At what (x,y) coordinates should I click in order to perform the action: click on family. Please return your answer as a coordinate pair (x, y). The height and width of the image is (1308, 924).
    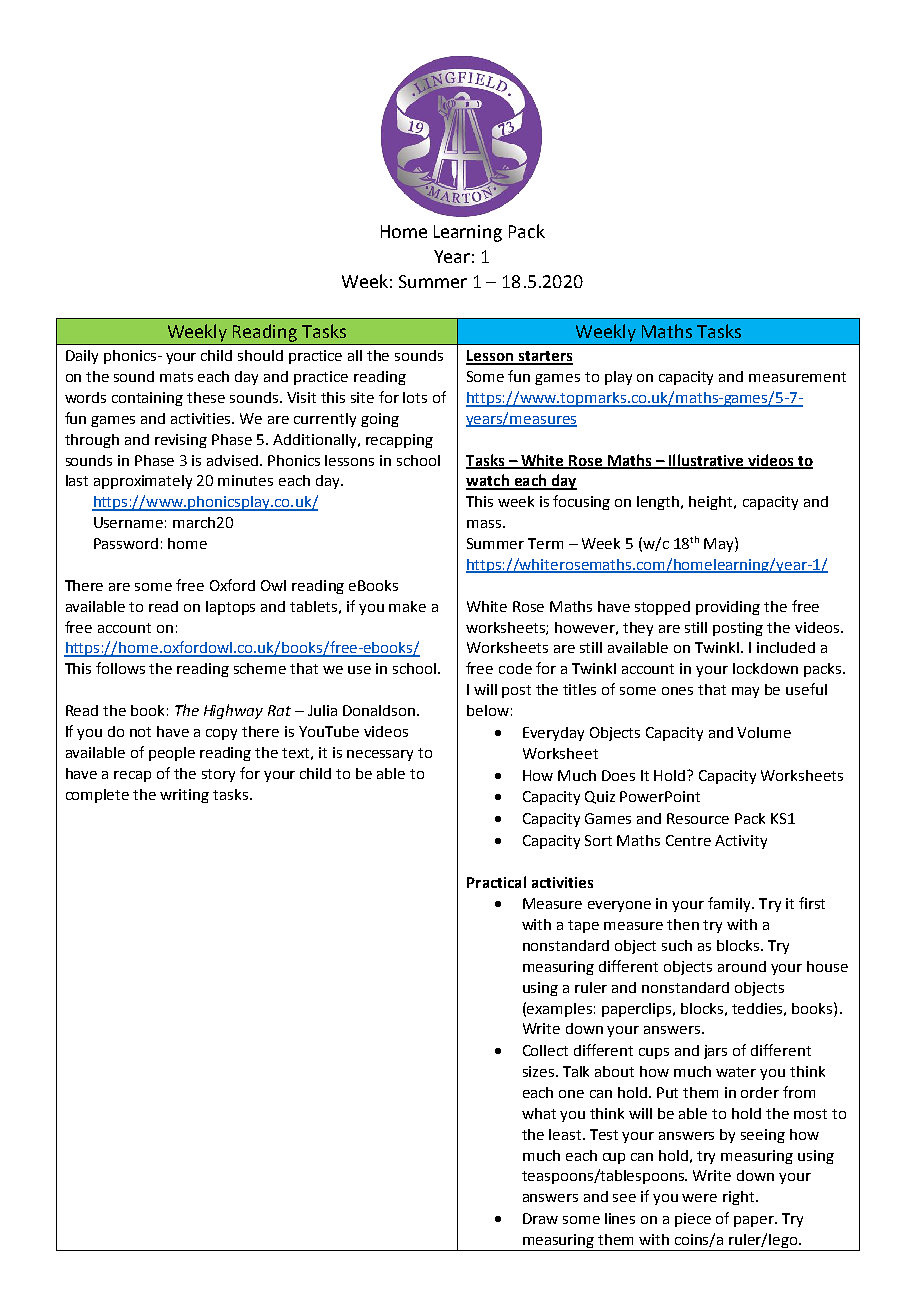
    Looking at the image, I should click on (730, 904).
